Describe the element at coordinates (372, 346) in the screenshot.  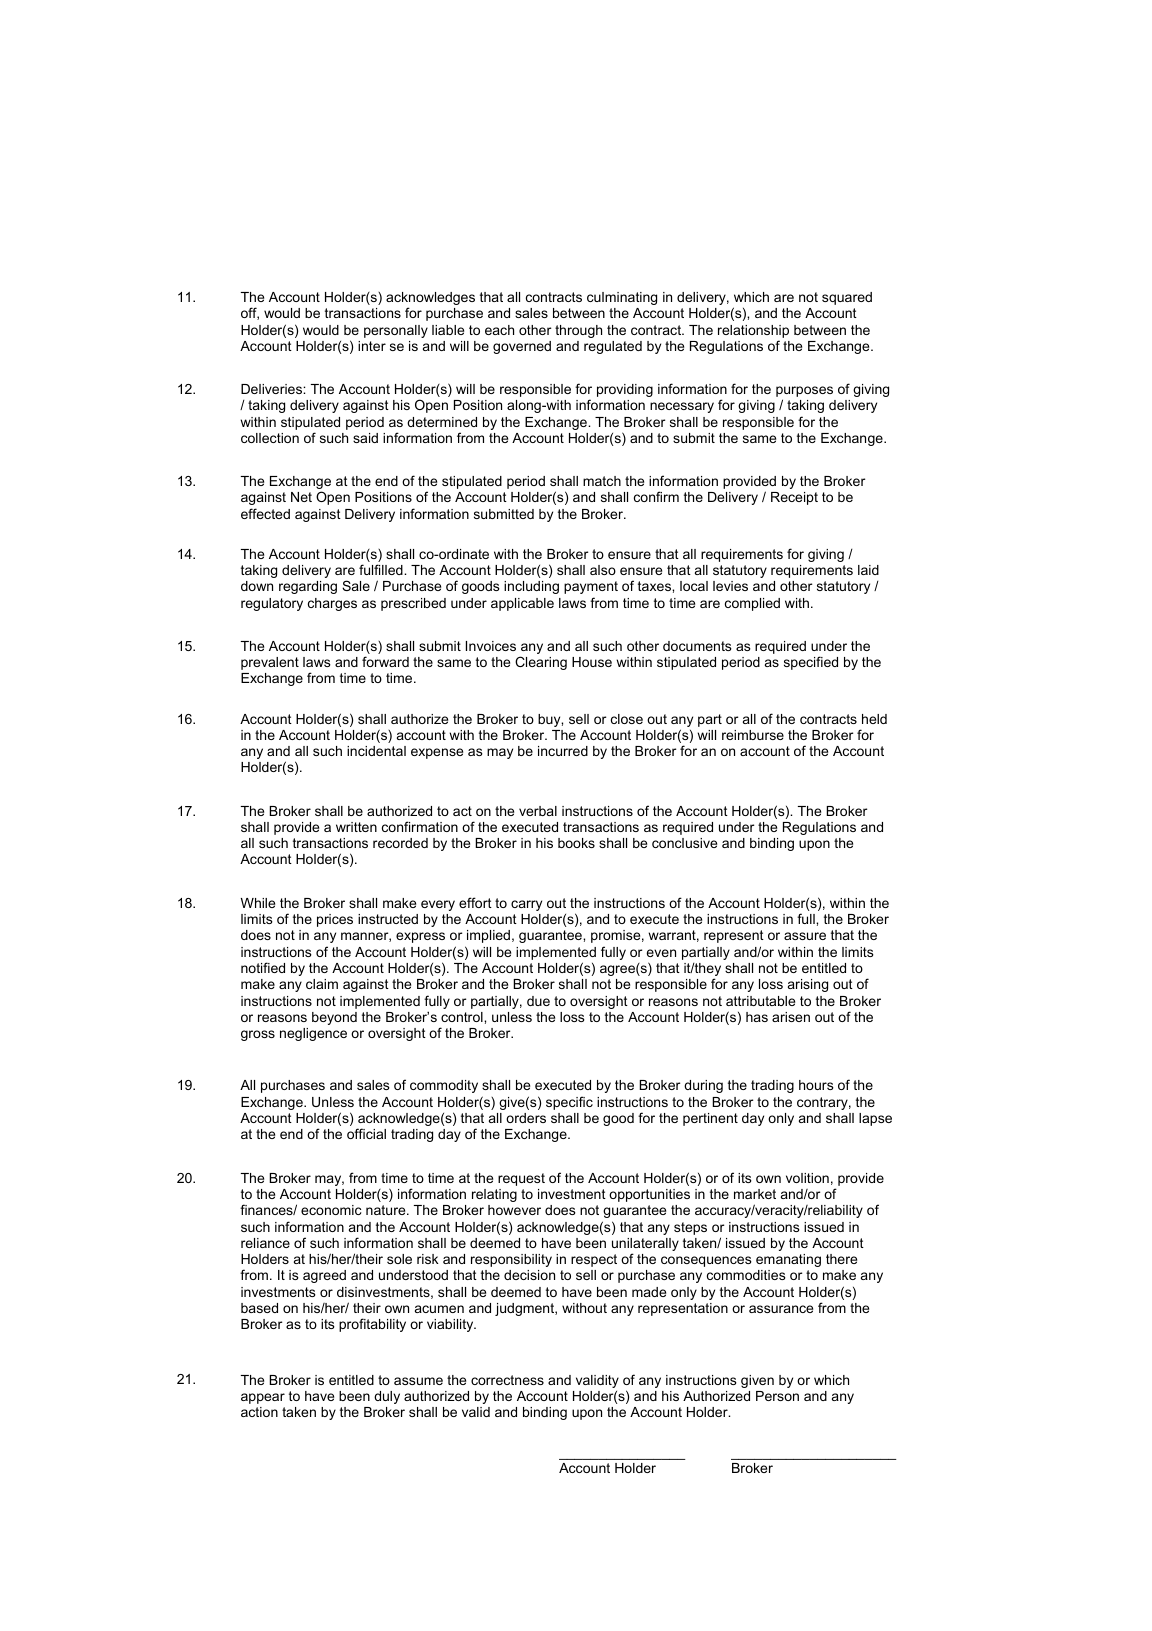
I see `inter` at that location.
